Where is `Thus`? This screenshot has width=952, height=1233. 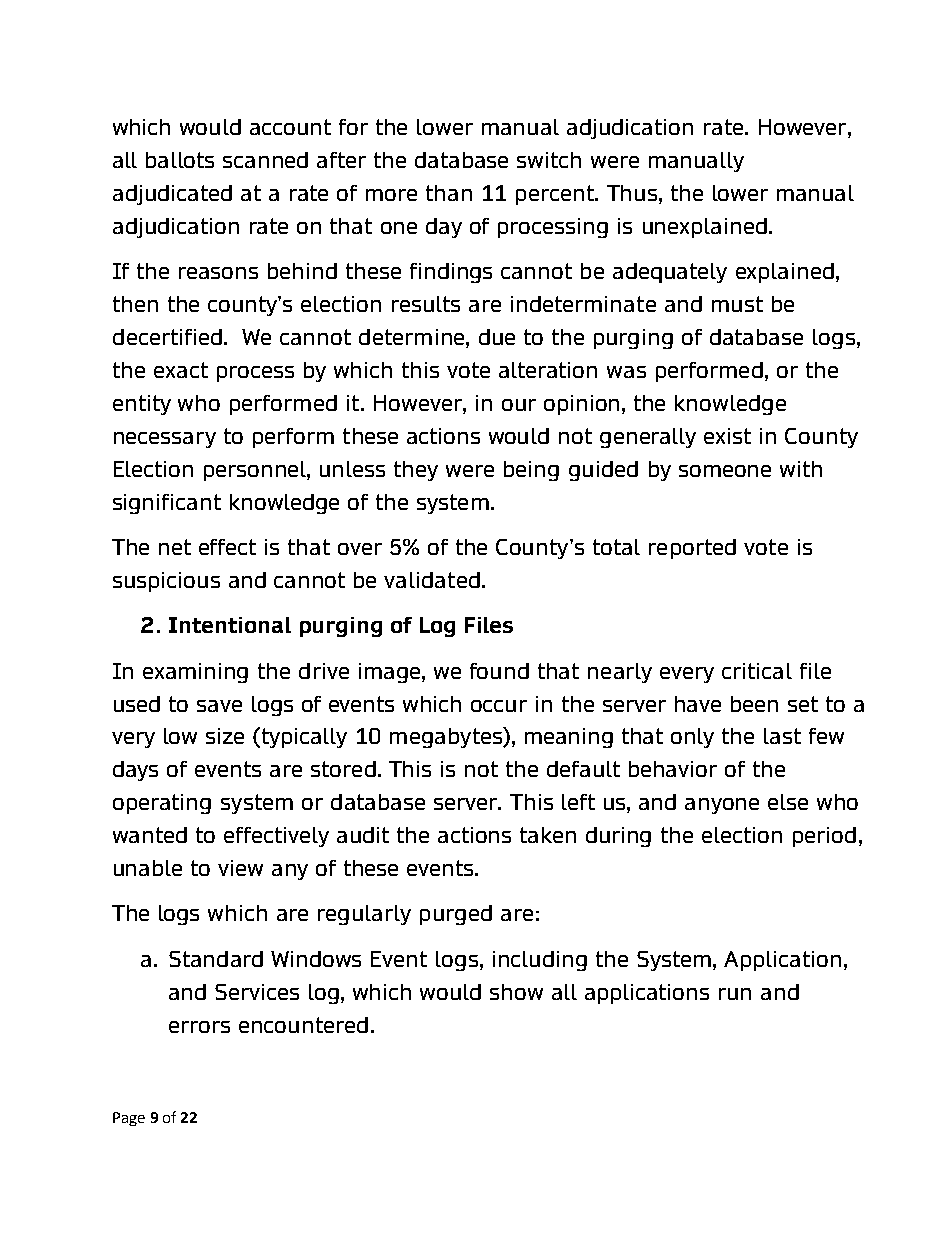 Thus is located at coordinates (632, 193).
